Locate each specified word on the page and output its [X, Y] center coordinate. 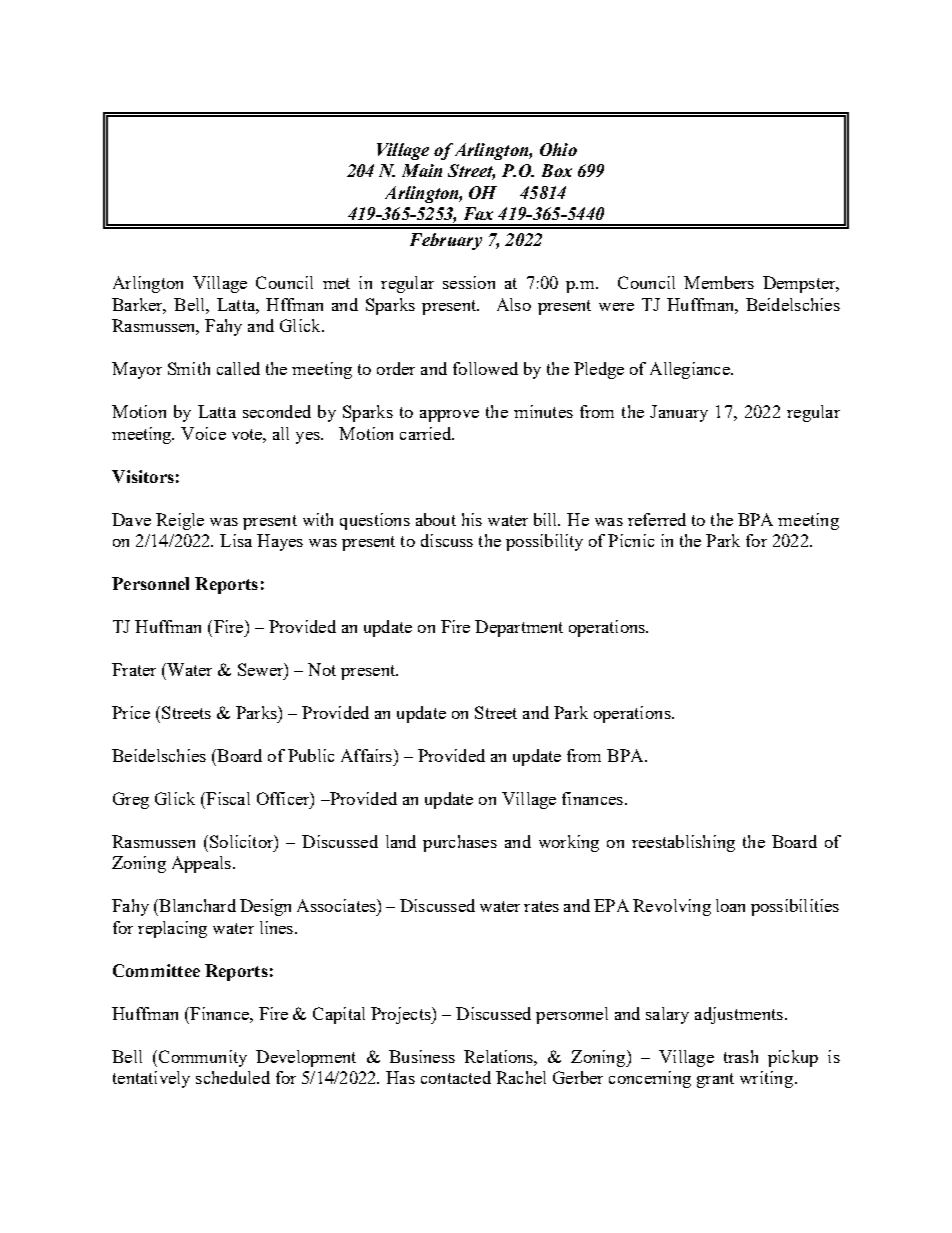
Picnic [631, 540]
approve [449, 416]
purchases [460, 843]
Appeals [201, 864]
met [336, 283]
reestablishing [683, 843]
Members [719, 282]
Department [519, 628]
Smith [189, 368]
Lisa [236, 540]
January [679, 413]
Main [422, 170]
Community [201, 1058]
